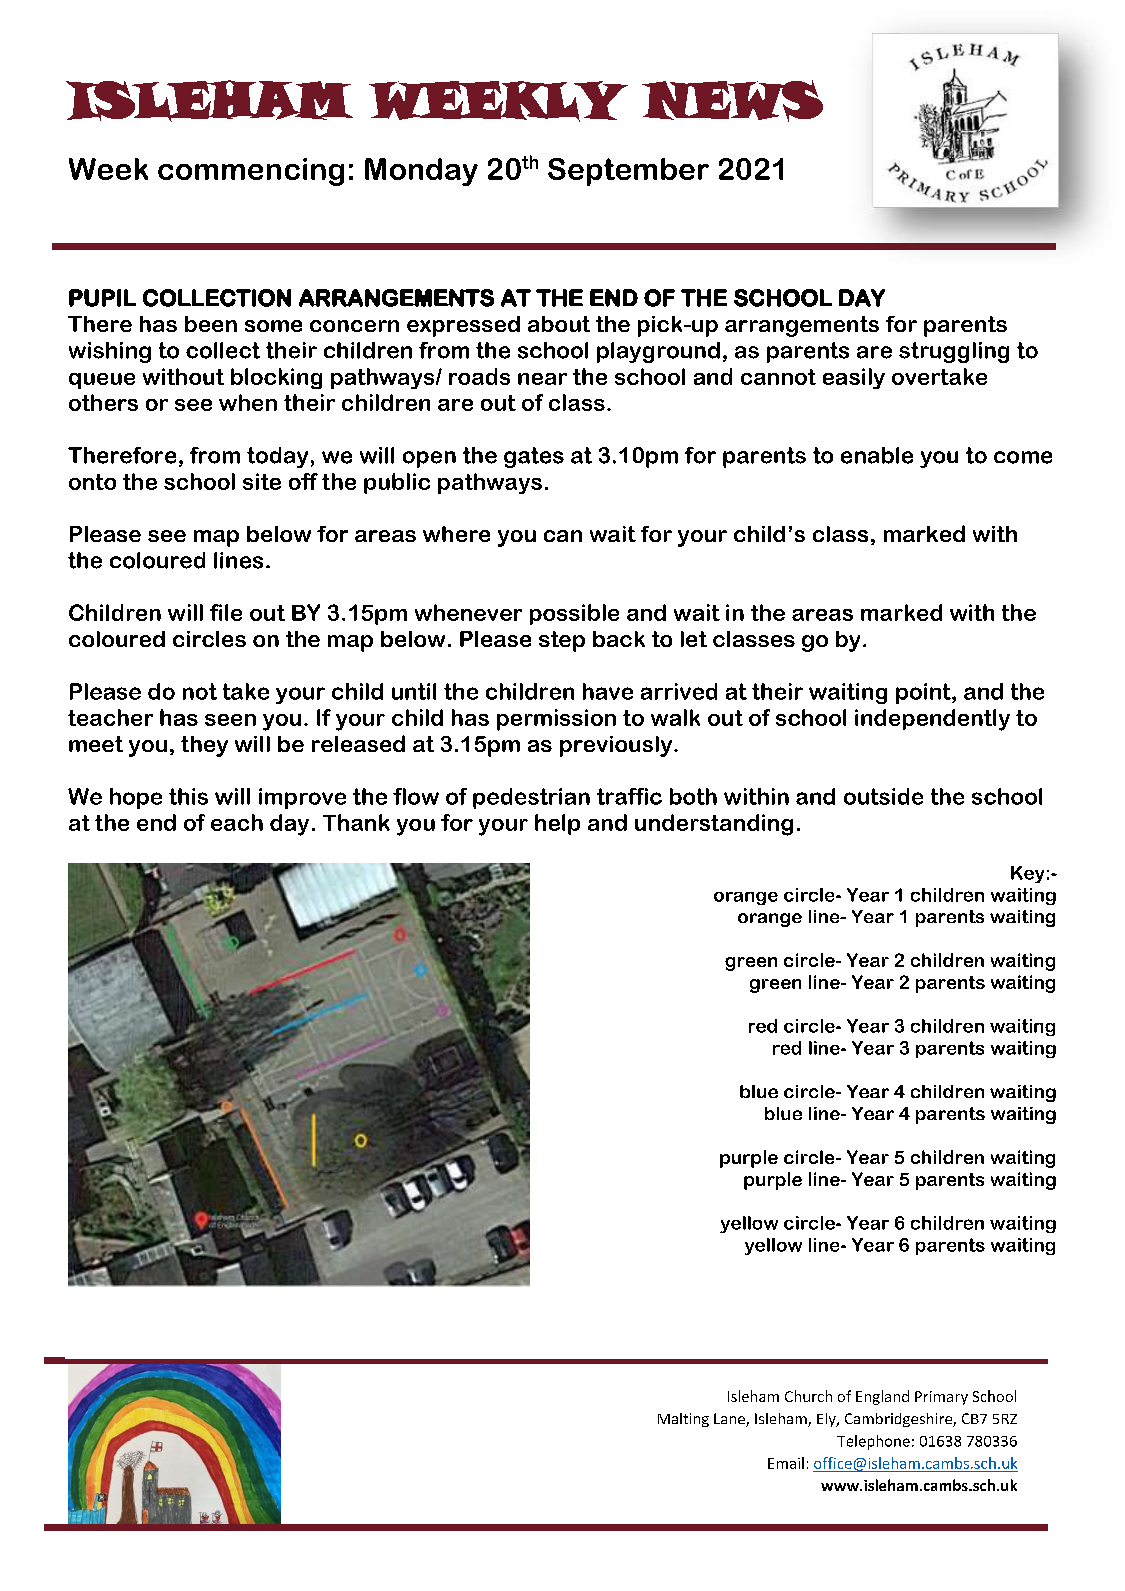  Describe the element at coordinates (732, 101) in the document. I see `NEWS` at that location.
